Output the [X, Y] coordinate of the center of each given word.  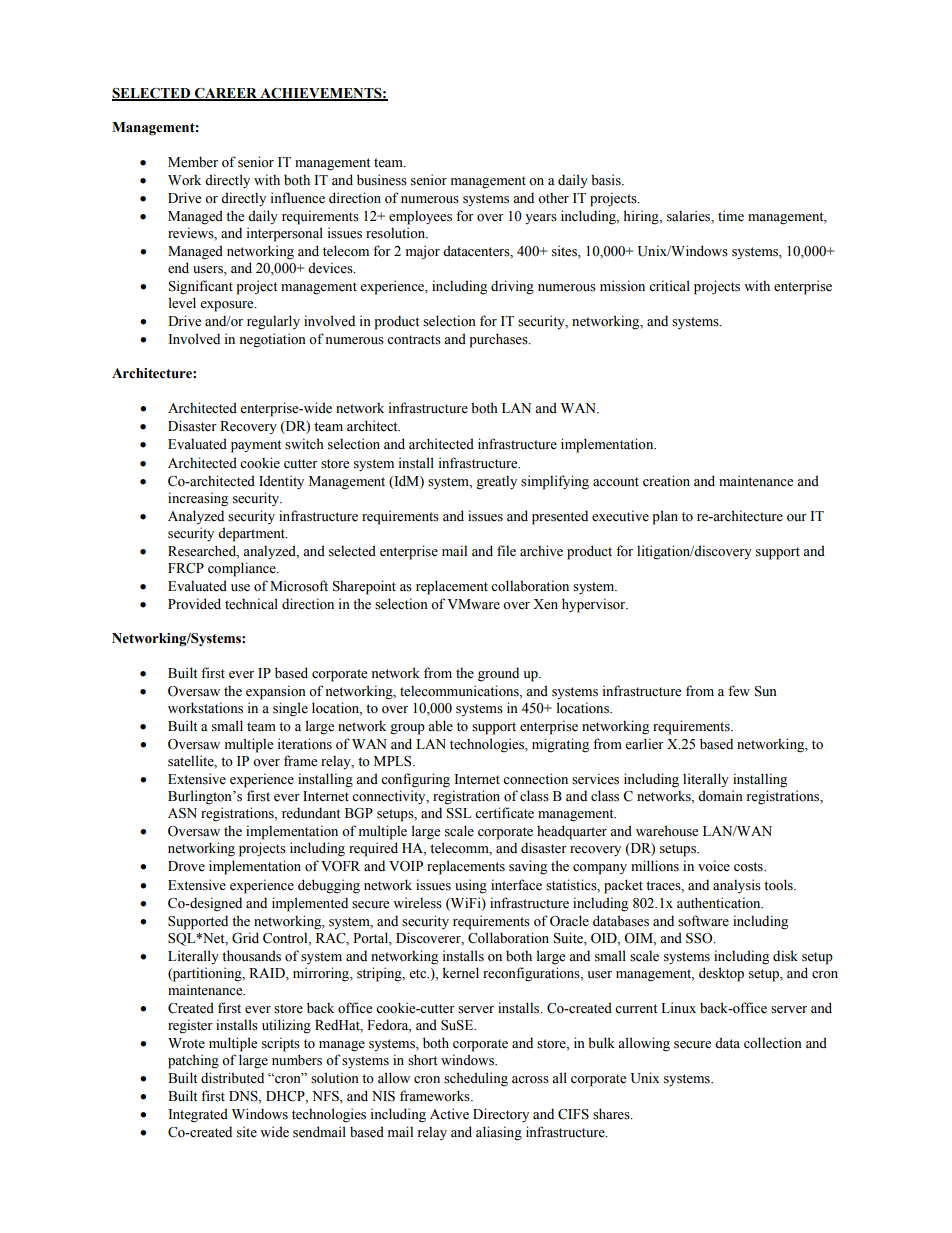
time [731, 216]
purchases [499, 340]
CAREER [226, 94]
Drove [186, 866]
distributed [232, 1078]
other [553, 198]
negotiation [273, 340]
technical [251, 604]
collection [773, 1043]
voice [714, 866]
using [471, 886]
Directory [501, 1115]
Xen [545, 604]
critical [669, 285]
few [739, 691]
